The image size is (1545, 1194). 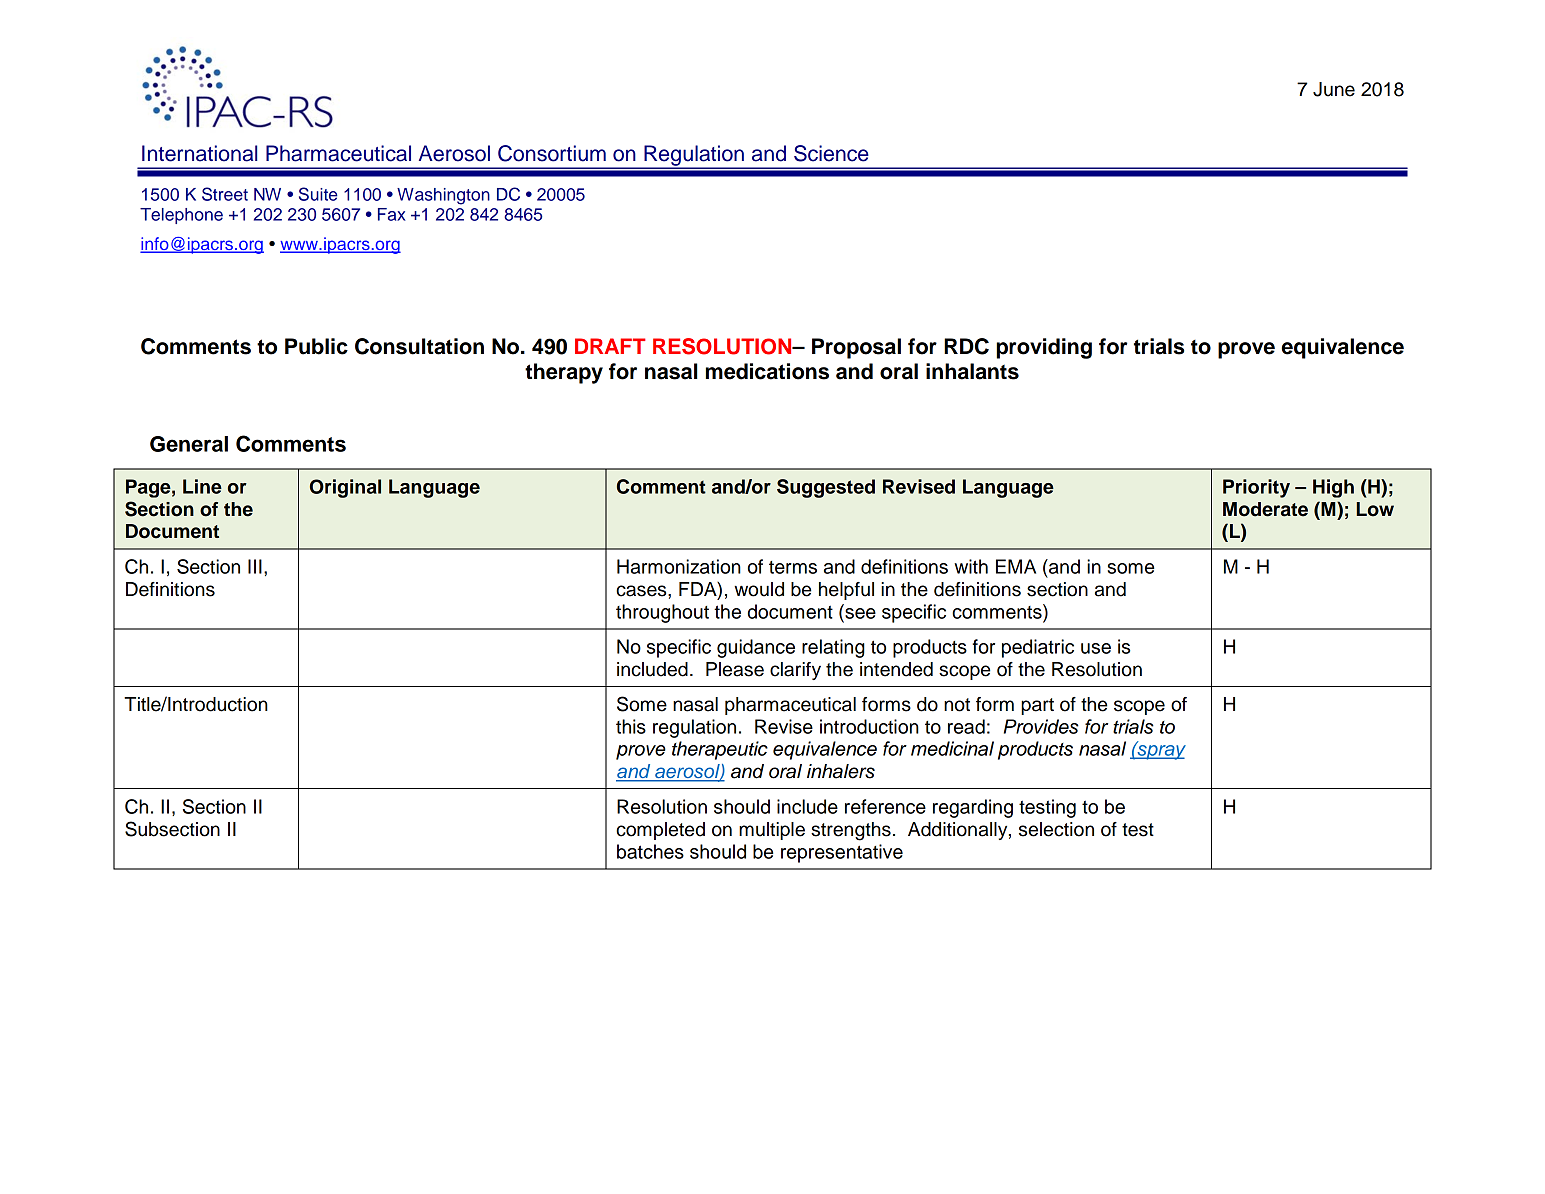 What do you see at coordinates (831, 153) in the image?
I see `Science` at bounding box center [831, 153].
